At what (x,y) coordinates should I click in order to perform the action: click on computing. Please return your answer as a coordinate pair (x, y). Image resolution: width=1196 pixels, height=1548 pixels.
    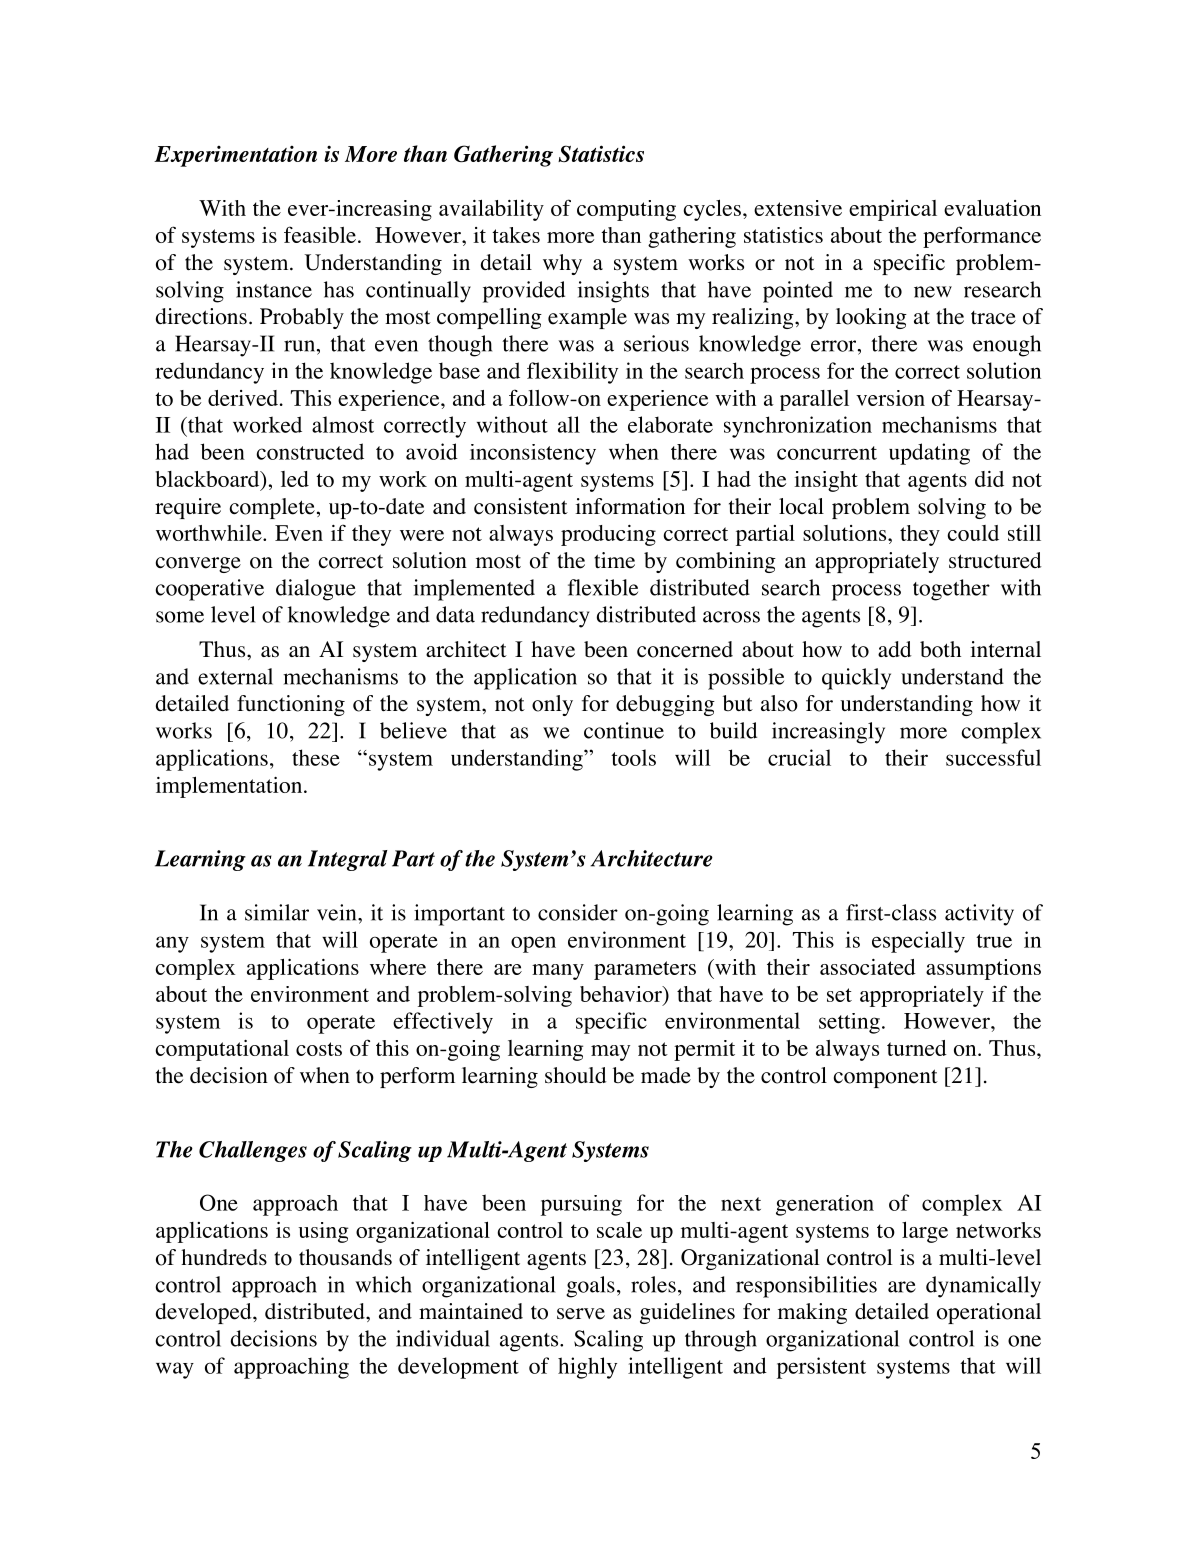
    Looking at the image, I should click on (626, 210).
